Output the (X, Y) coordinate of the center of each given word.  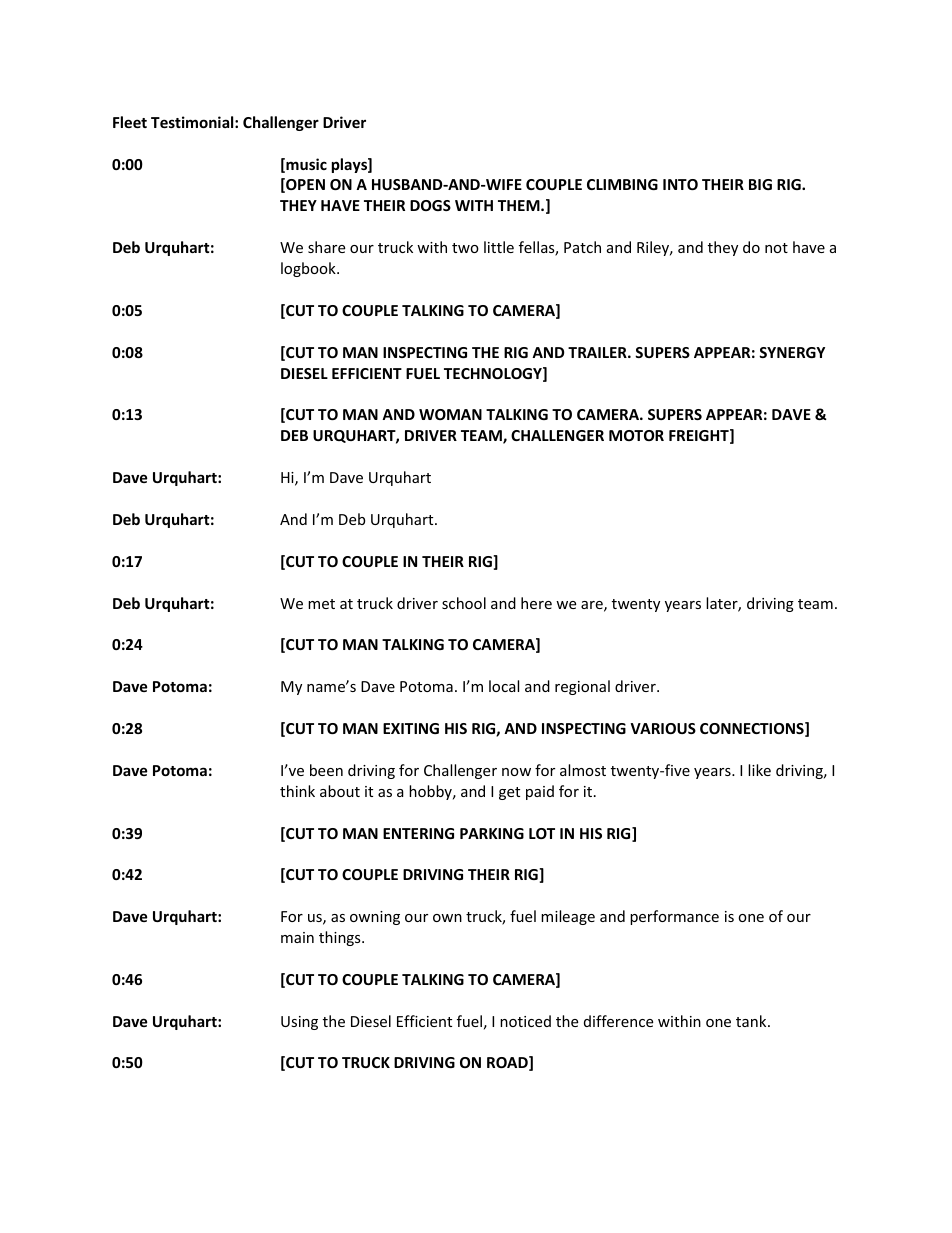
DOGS (430, 205)
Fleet (130, 122)
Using (299, 1023)
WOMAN (450, 414)
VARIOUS (663, 728)
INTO (680, 184)
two (465, 248)
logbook (309, 269)
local (504, 686)
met (321, 604)
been (326, 770)
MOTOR (636, 435)
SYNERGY (792, 352)
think (297, 791)
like (759, 770)
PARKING (492, 833)
